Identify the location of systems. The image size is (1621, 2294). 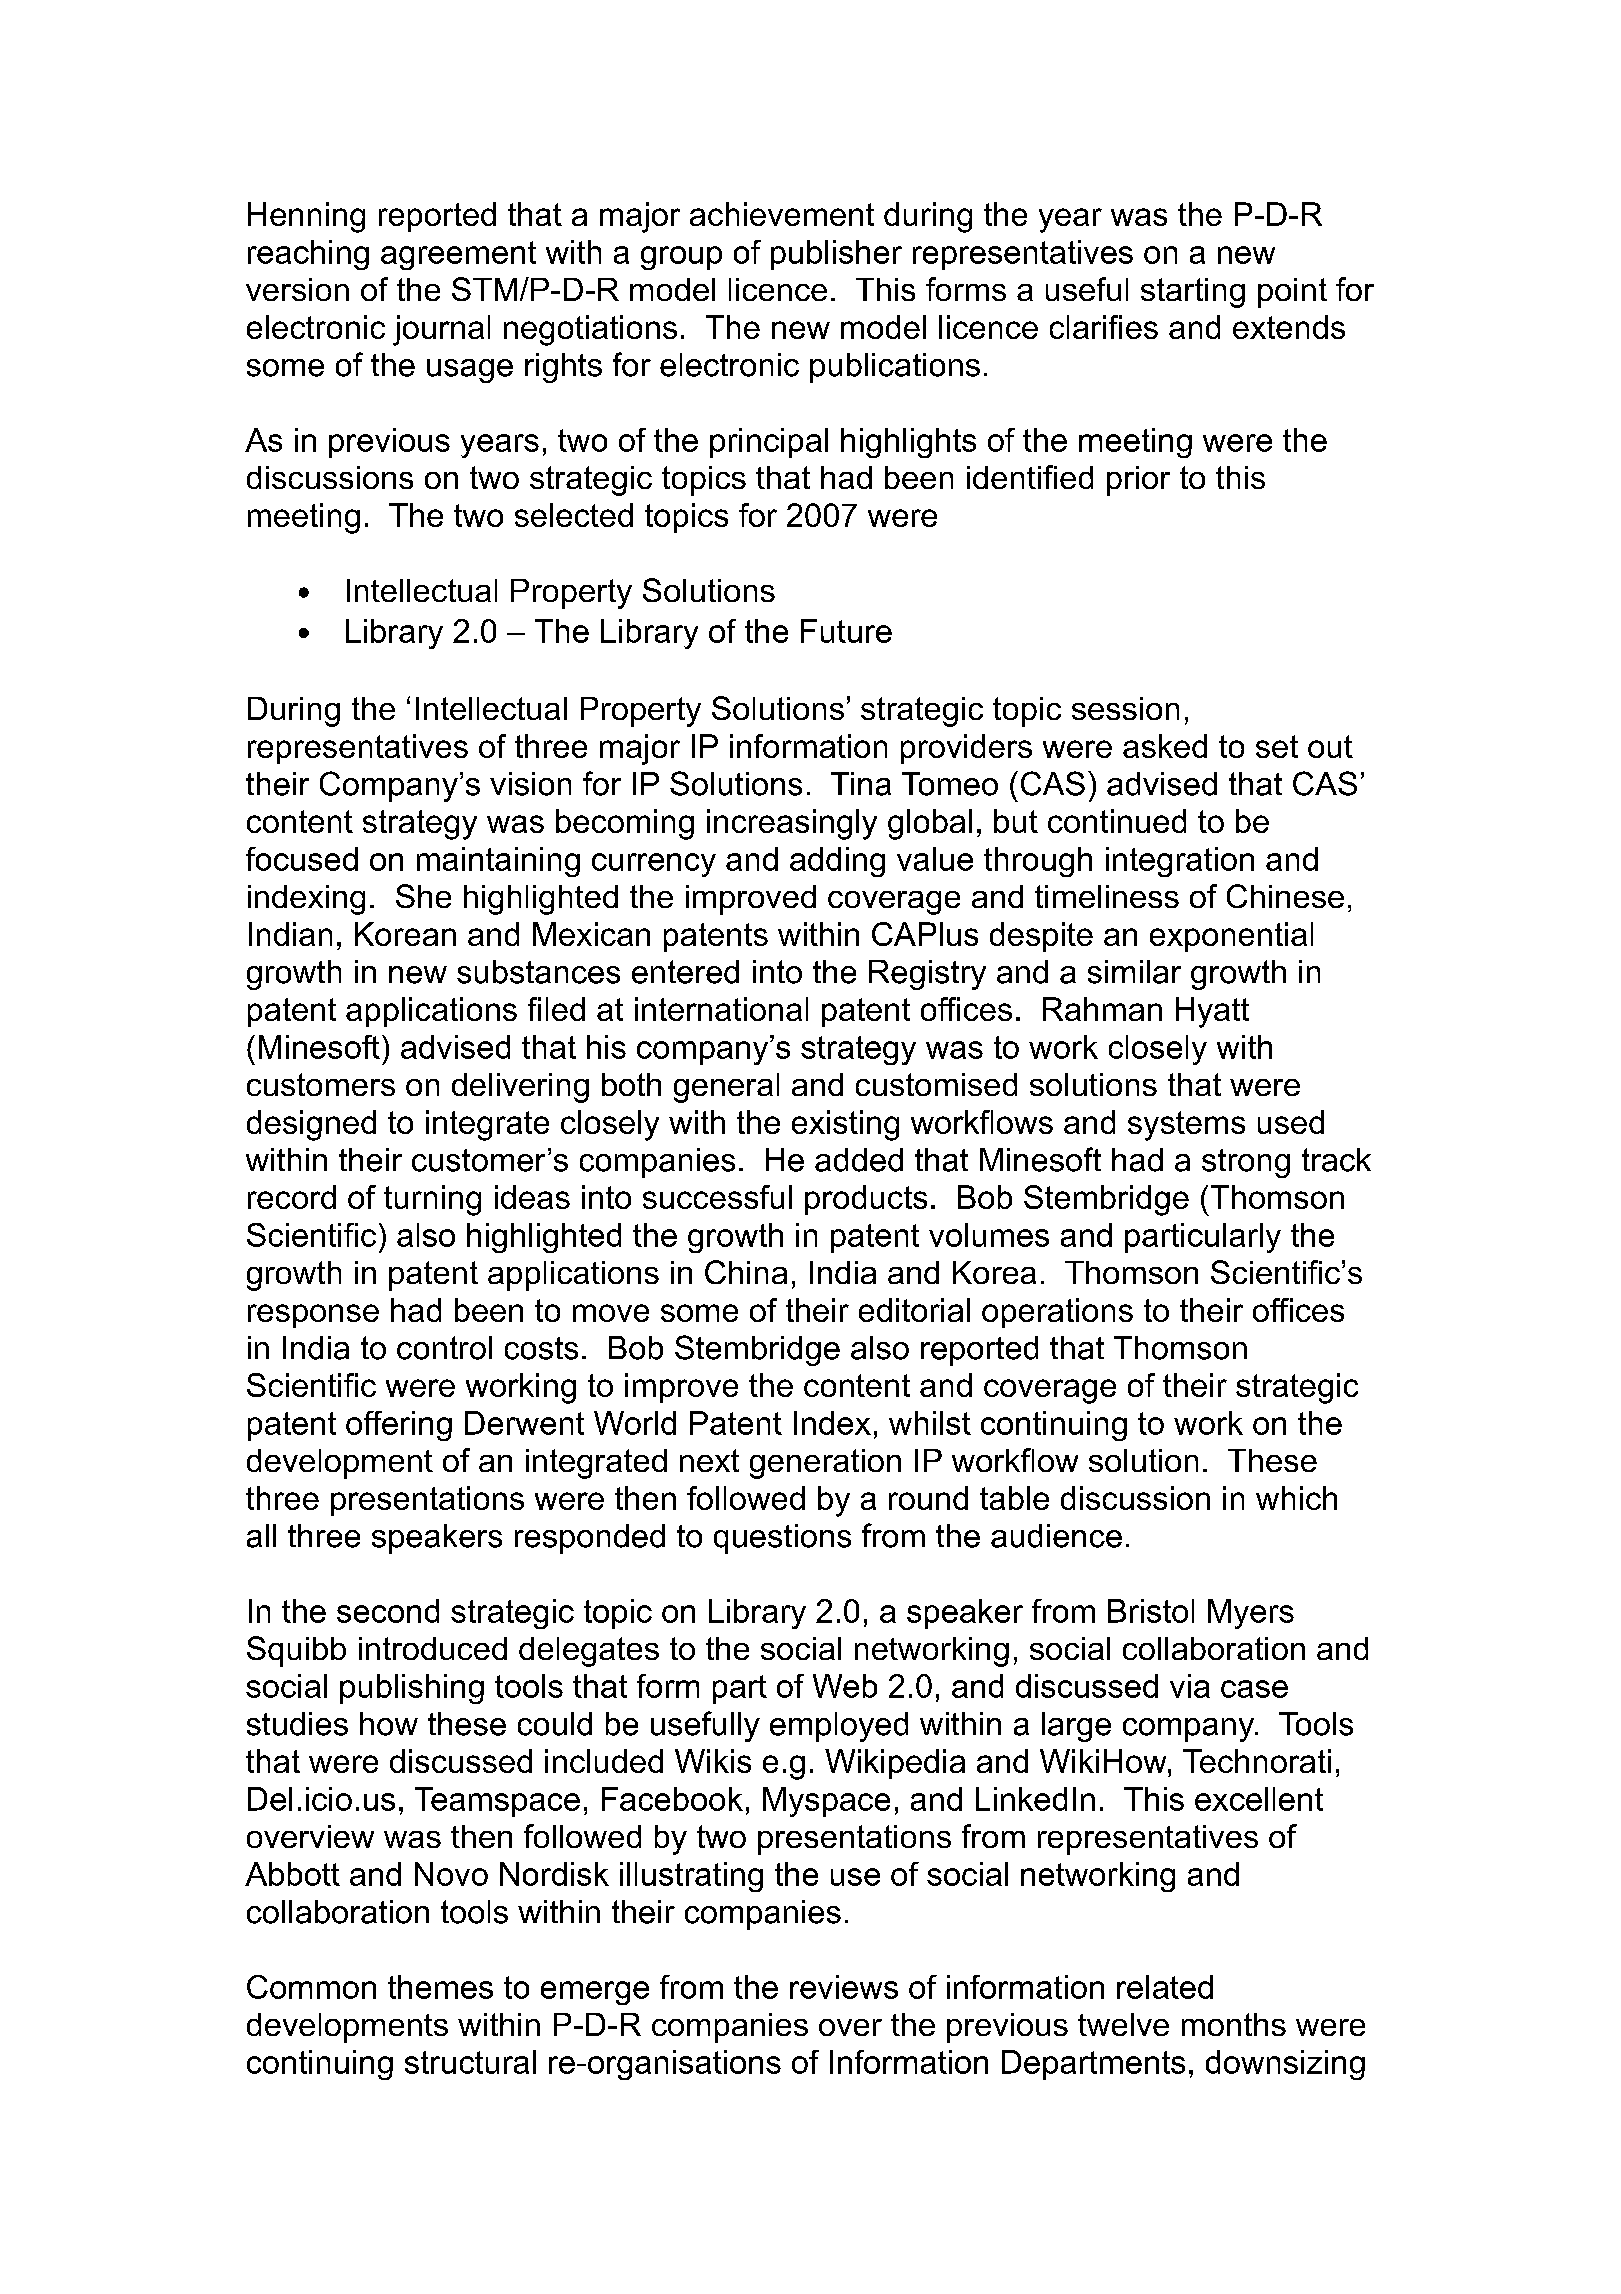
(1186, 1126).
